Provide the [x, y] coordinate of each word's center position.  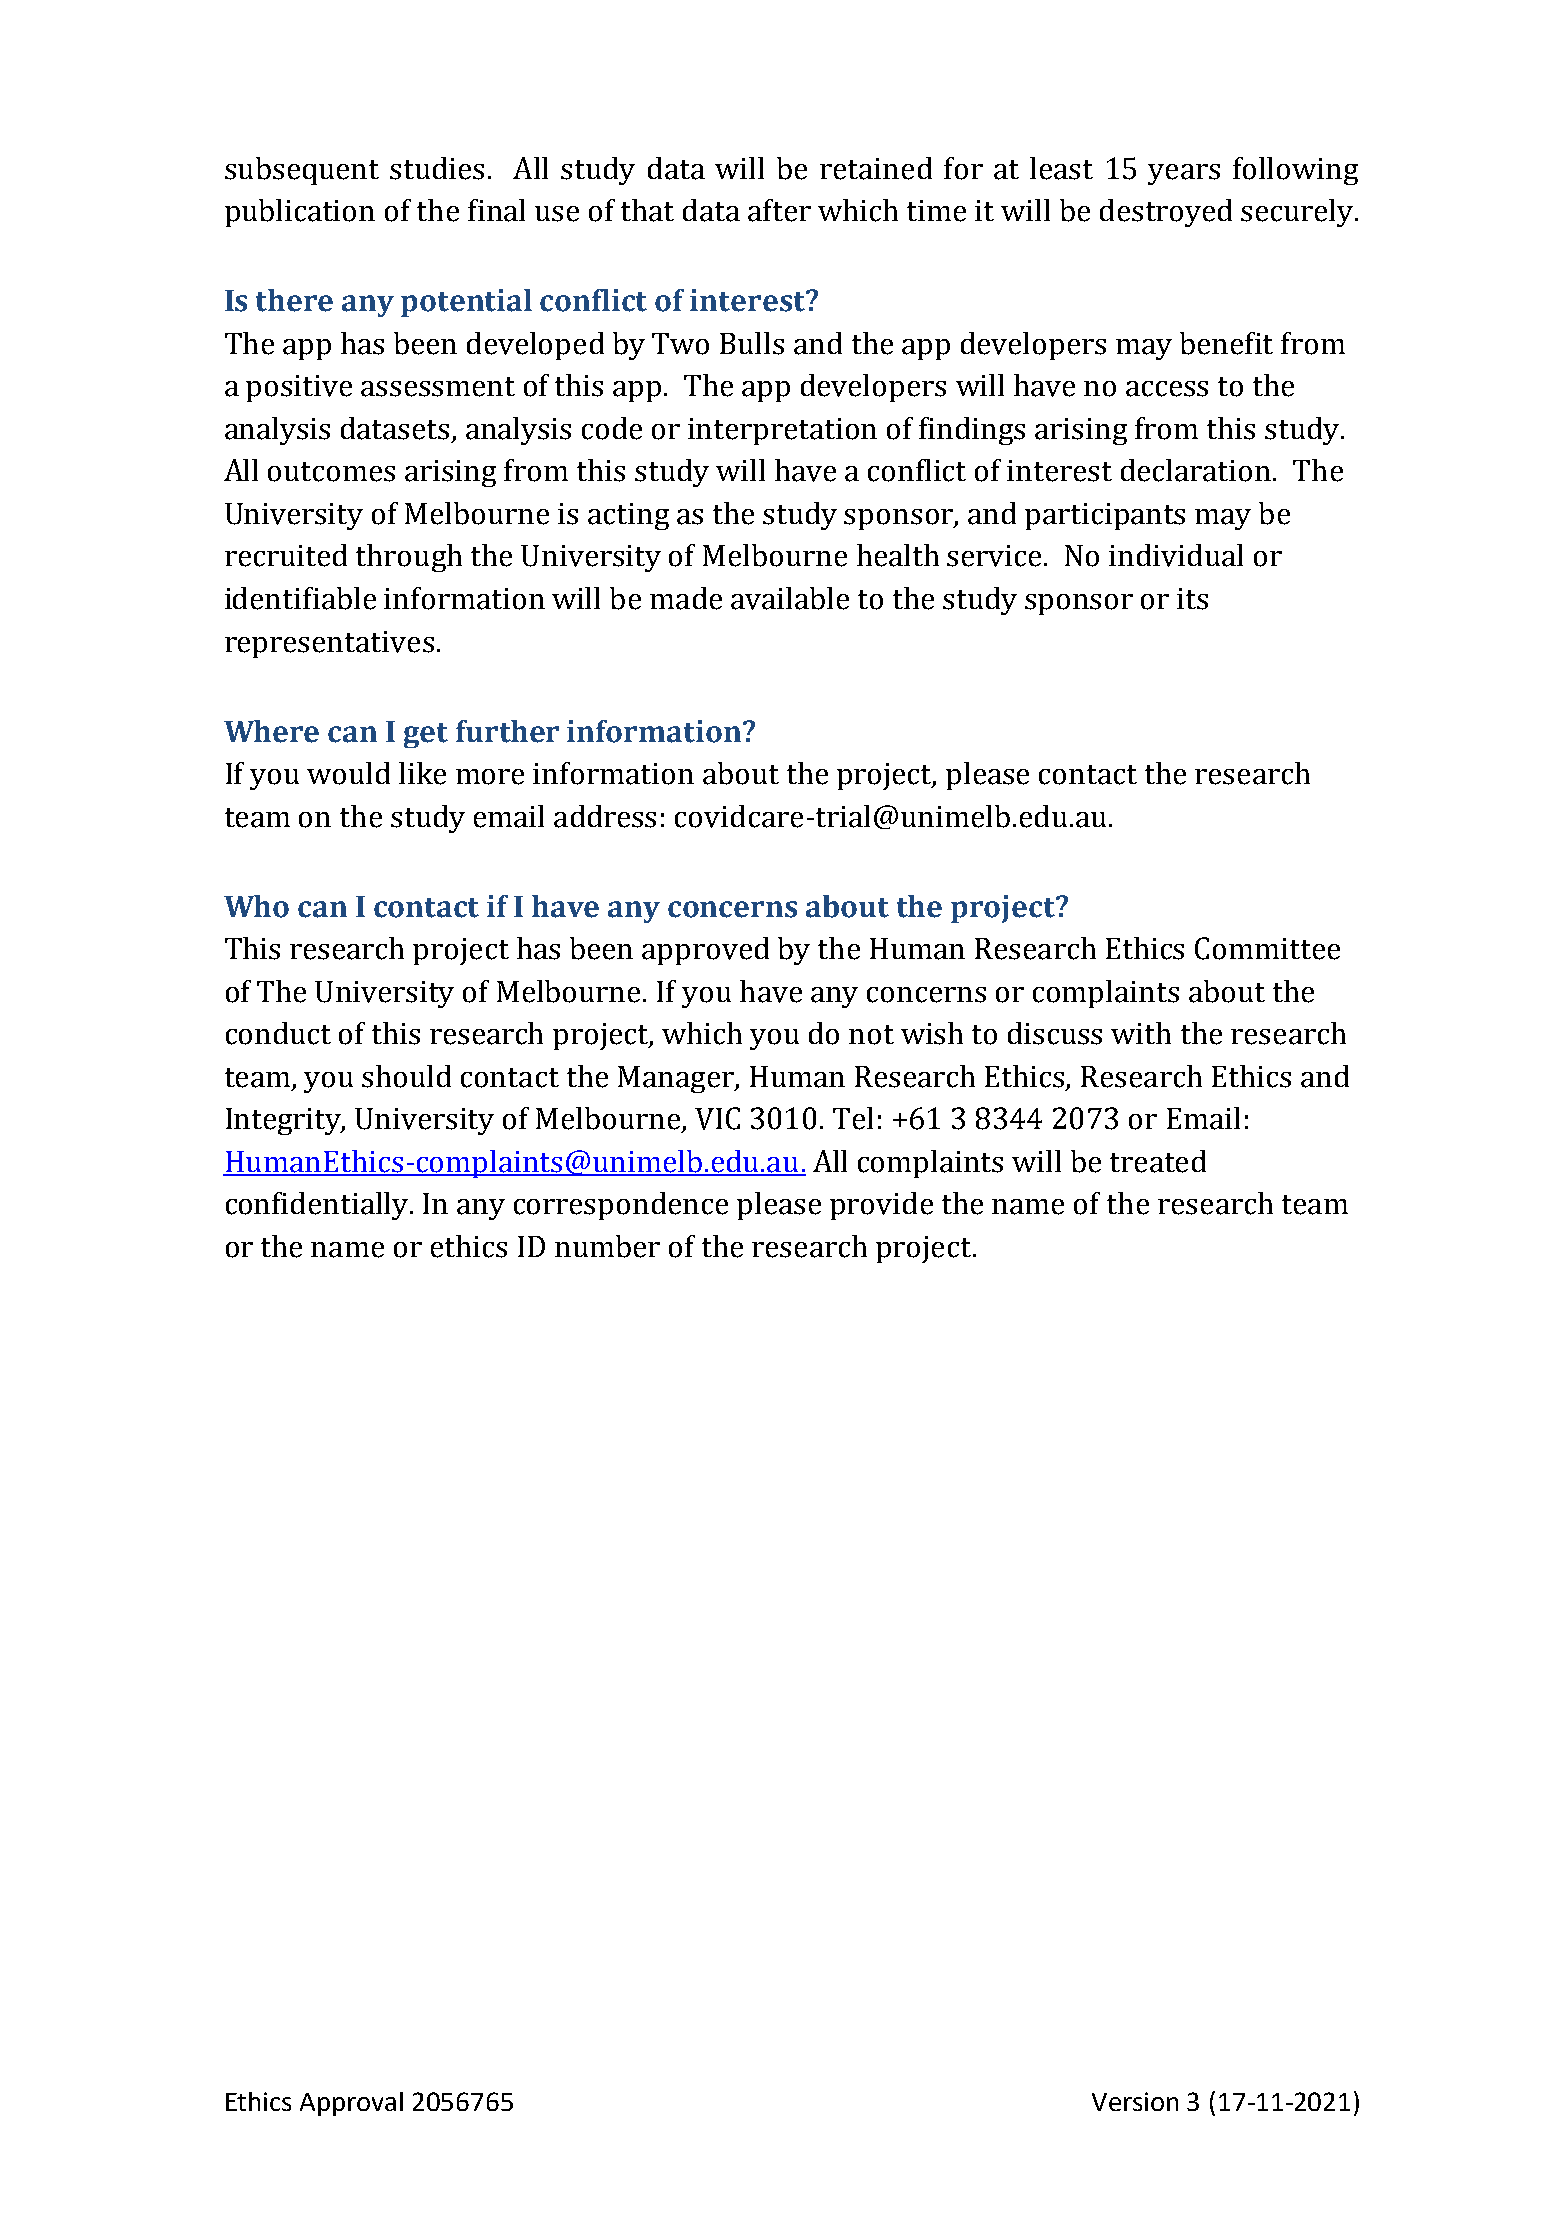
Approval [351, 2104]
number [607, 1246]
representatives [329, 644]
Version [1135, 2101]
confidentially [318, 1206]
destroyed [1166, 213]
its [1192, 599]
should [406, 1076]
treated [1158, 1161]
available [790, 598]
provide [881, 1206]
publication [300, 213]
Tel [853, 1118]
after [779, 210]
